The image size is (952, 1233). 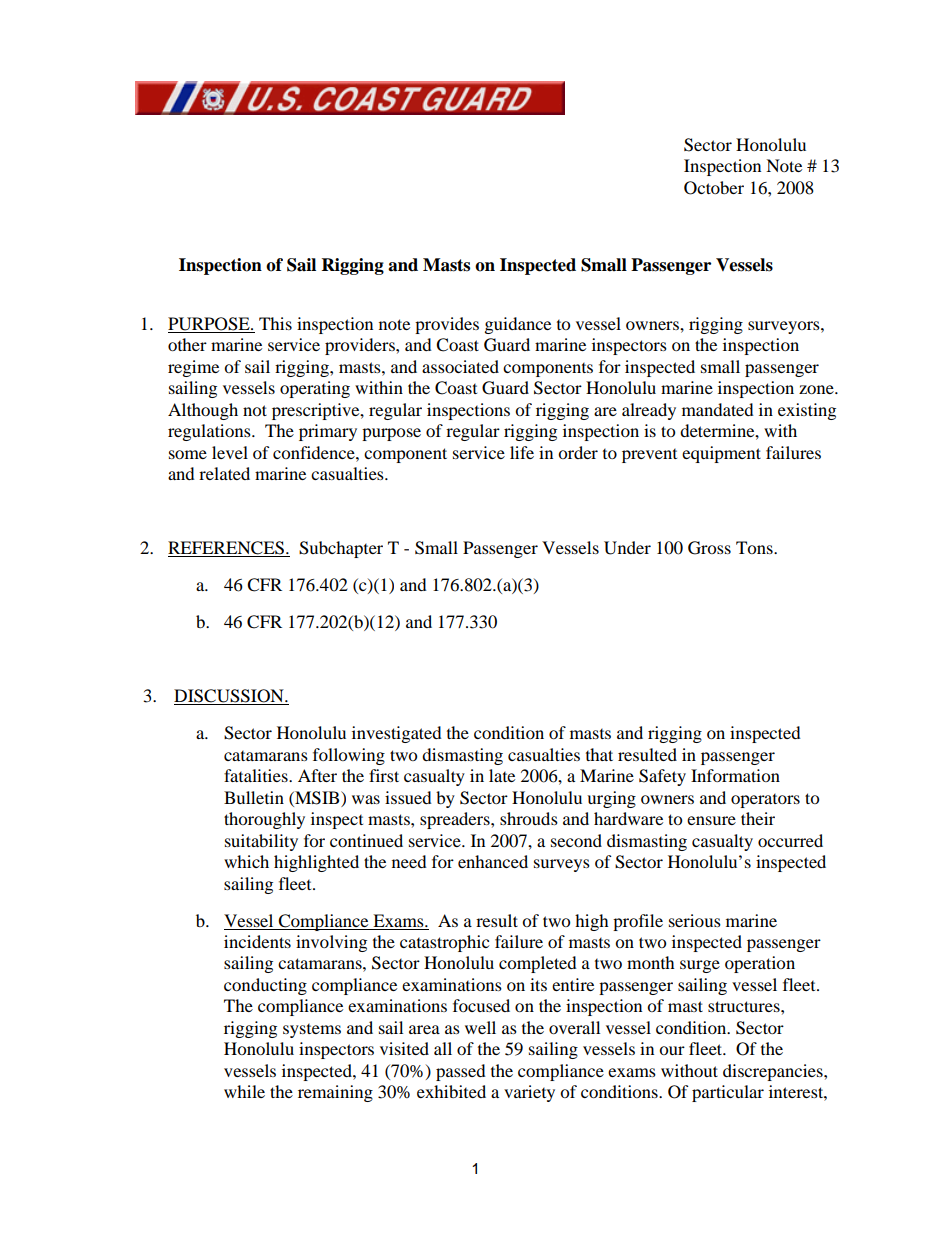 I want to click on equipment, so click(x=721, y=454).
